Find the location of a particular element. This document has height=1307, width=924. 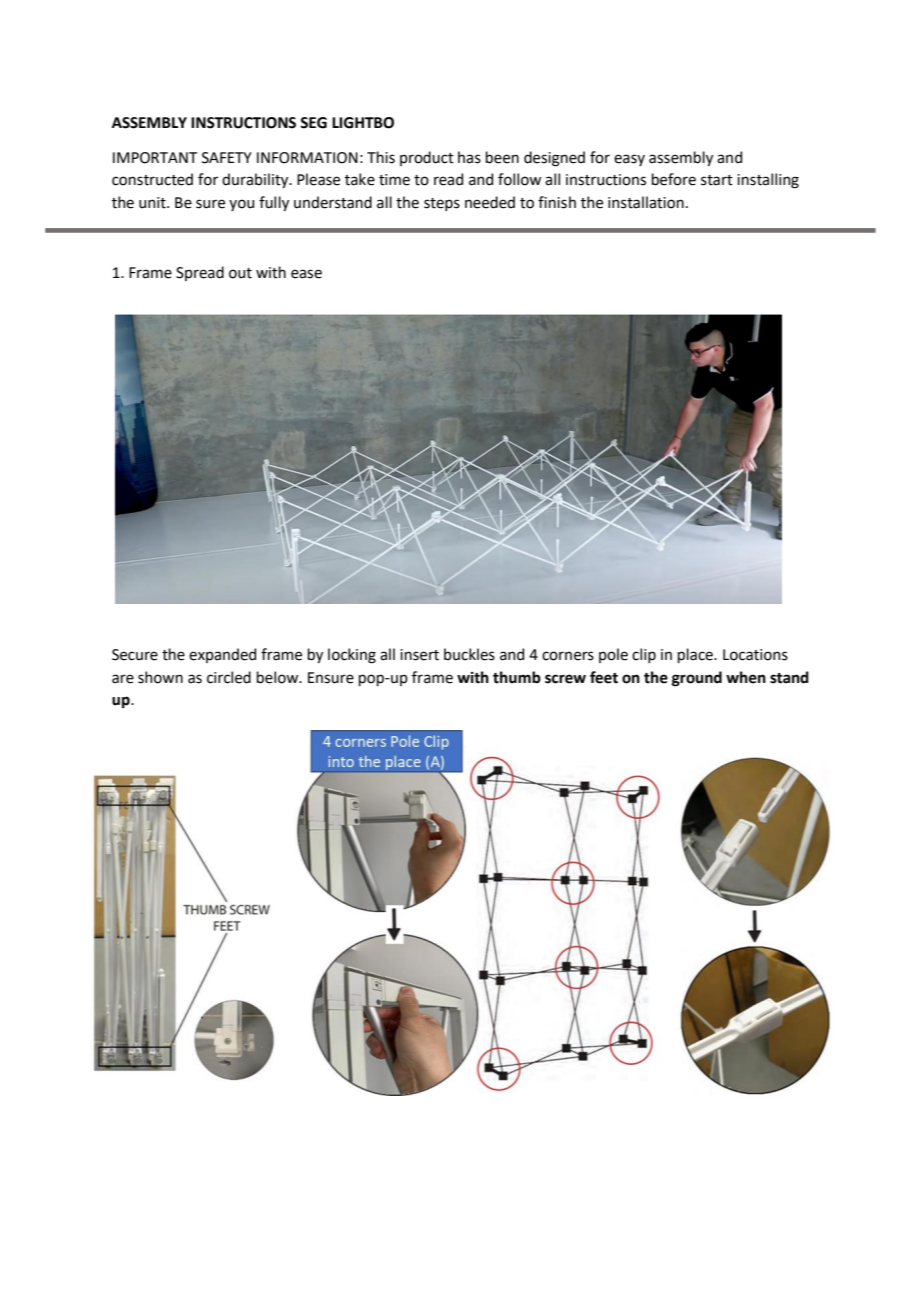

steps is located at coordinates (442, 204).
